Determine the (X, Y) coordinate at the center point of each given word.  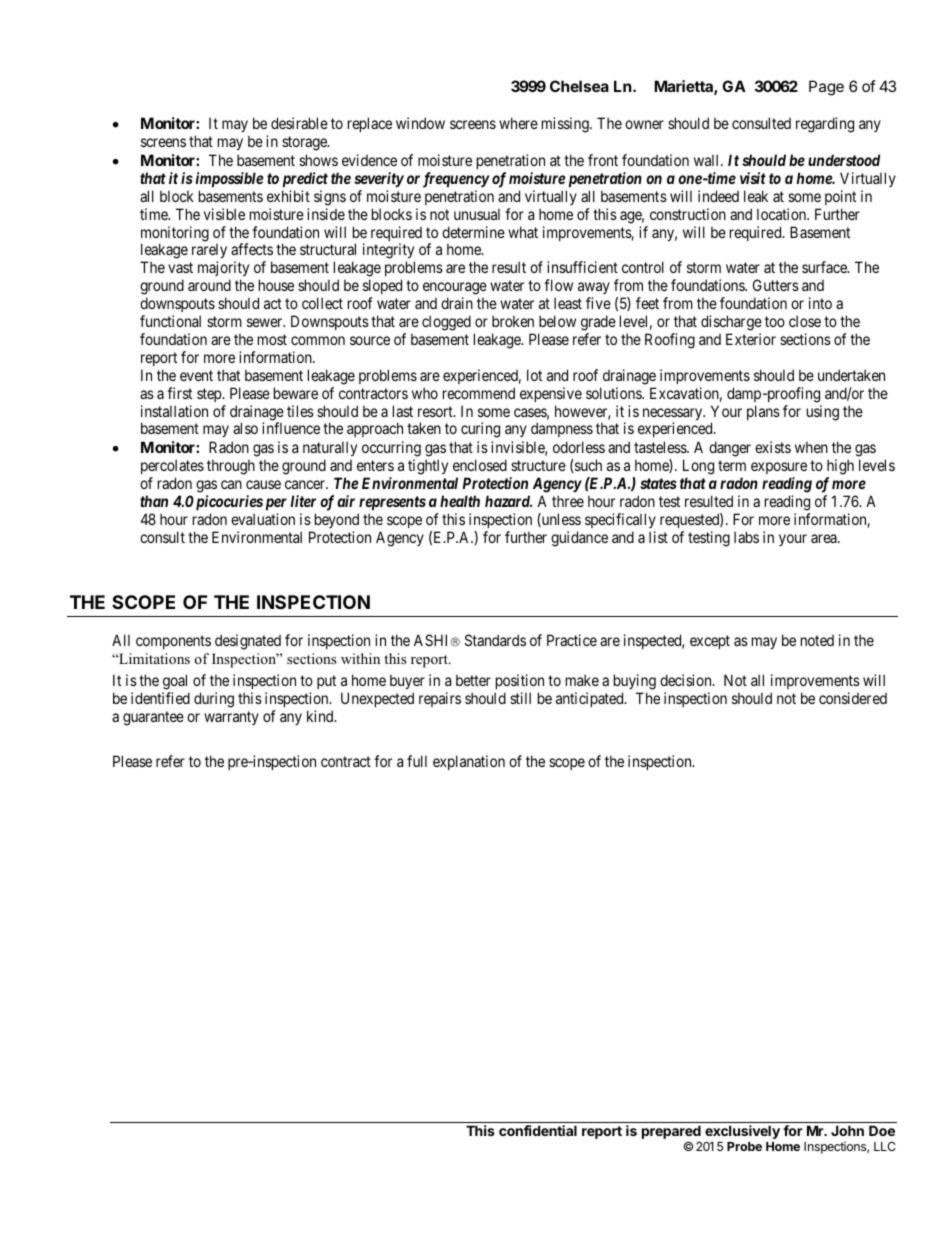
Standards (495, 640)
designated (248, 642)
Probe (744, 1146)
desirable (299, 123)
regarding (825, 125)
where (518, 123)
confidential (538, 1130)
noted (817, 640)
